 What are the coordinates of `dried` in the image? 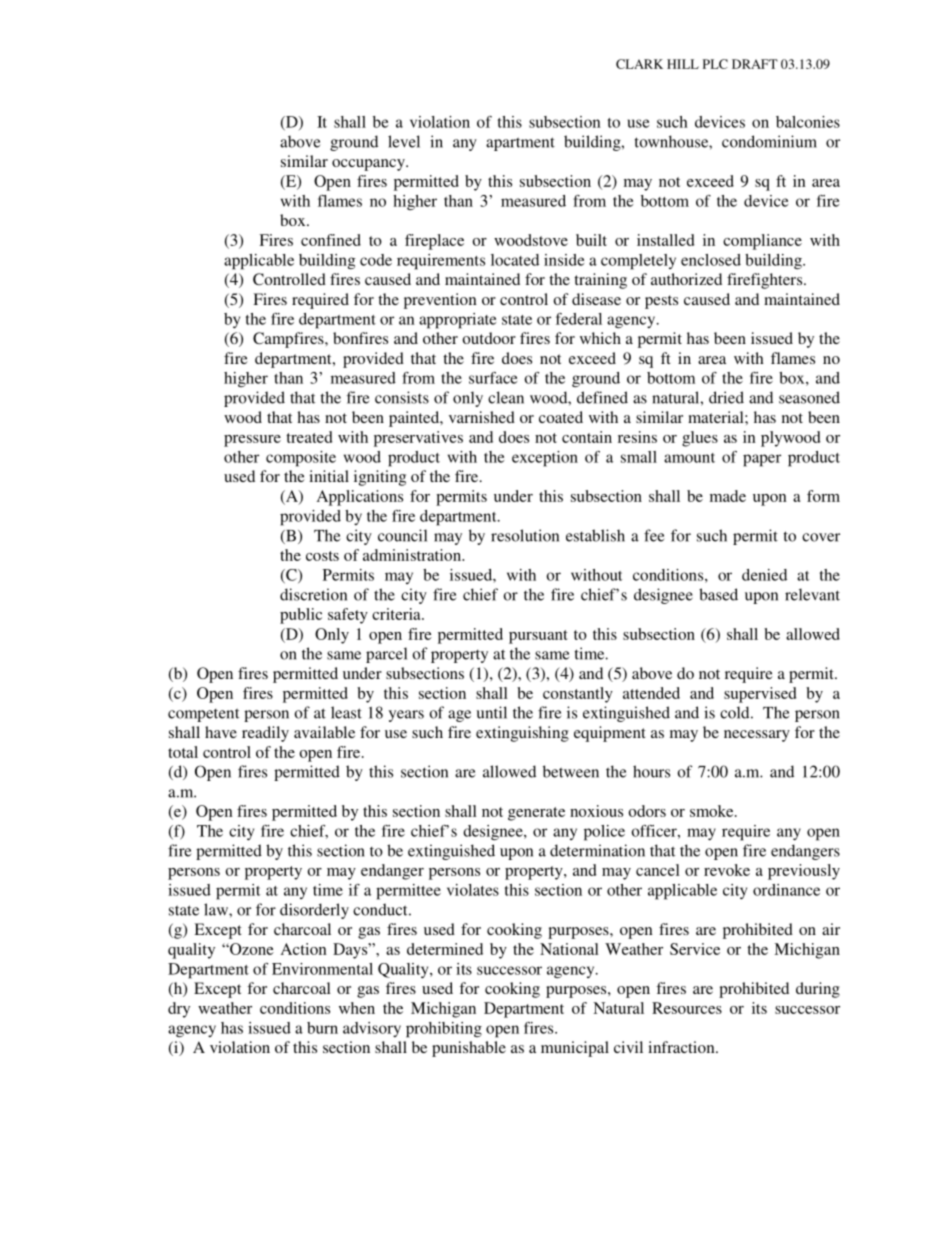 It's located at (726, 397).
